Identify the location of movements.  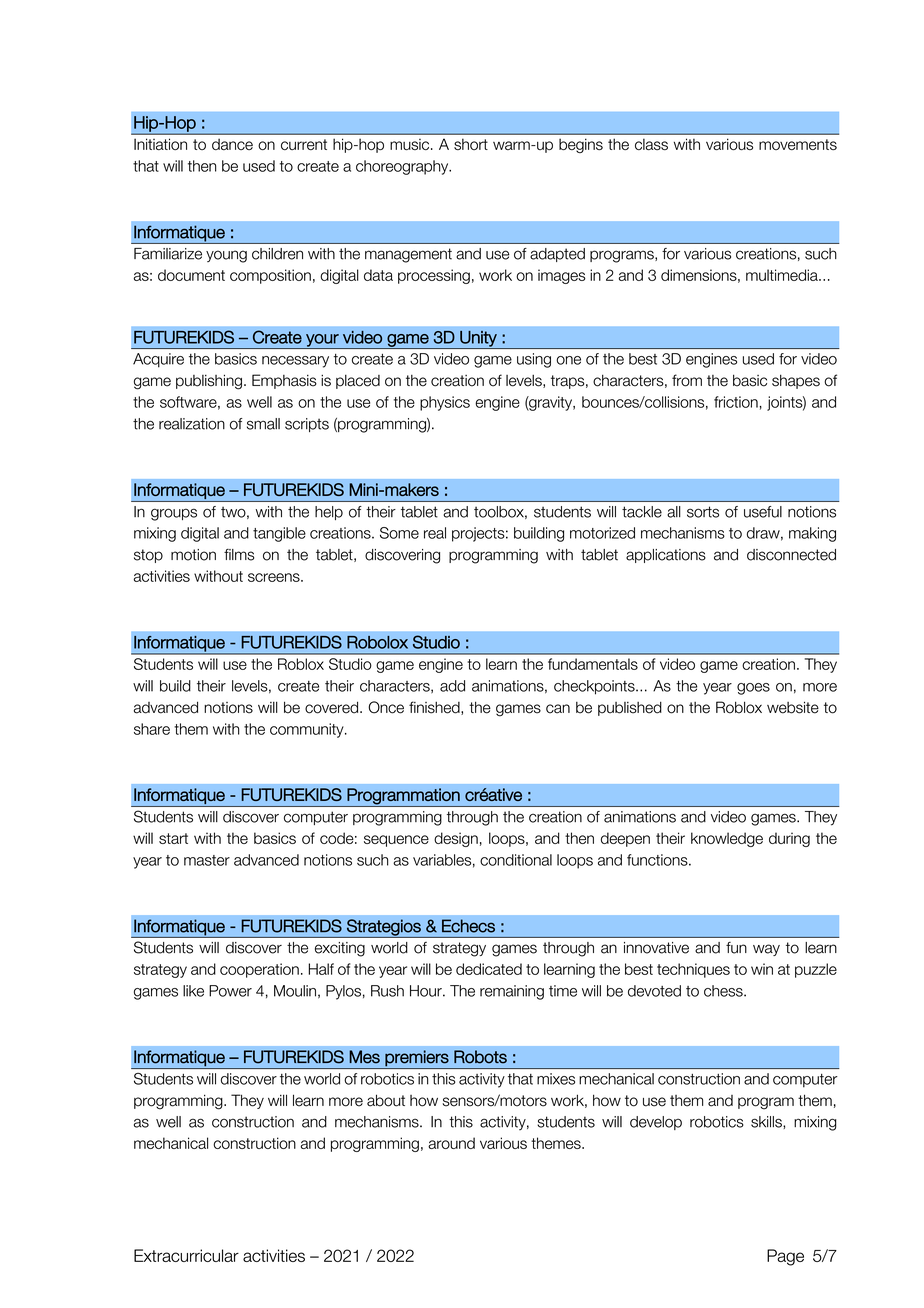
(798, 144).
